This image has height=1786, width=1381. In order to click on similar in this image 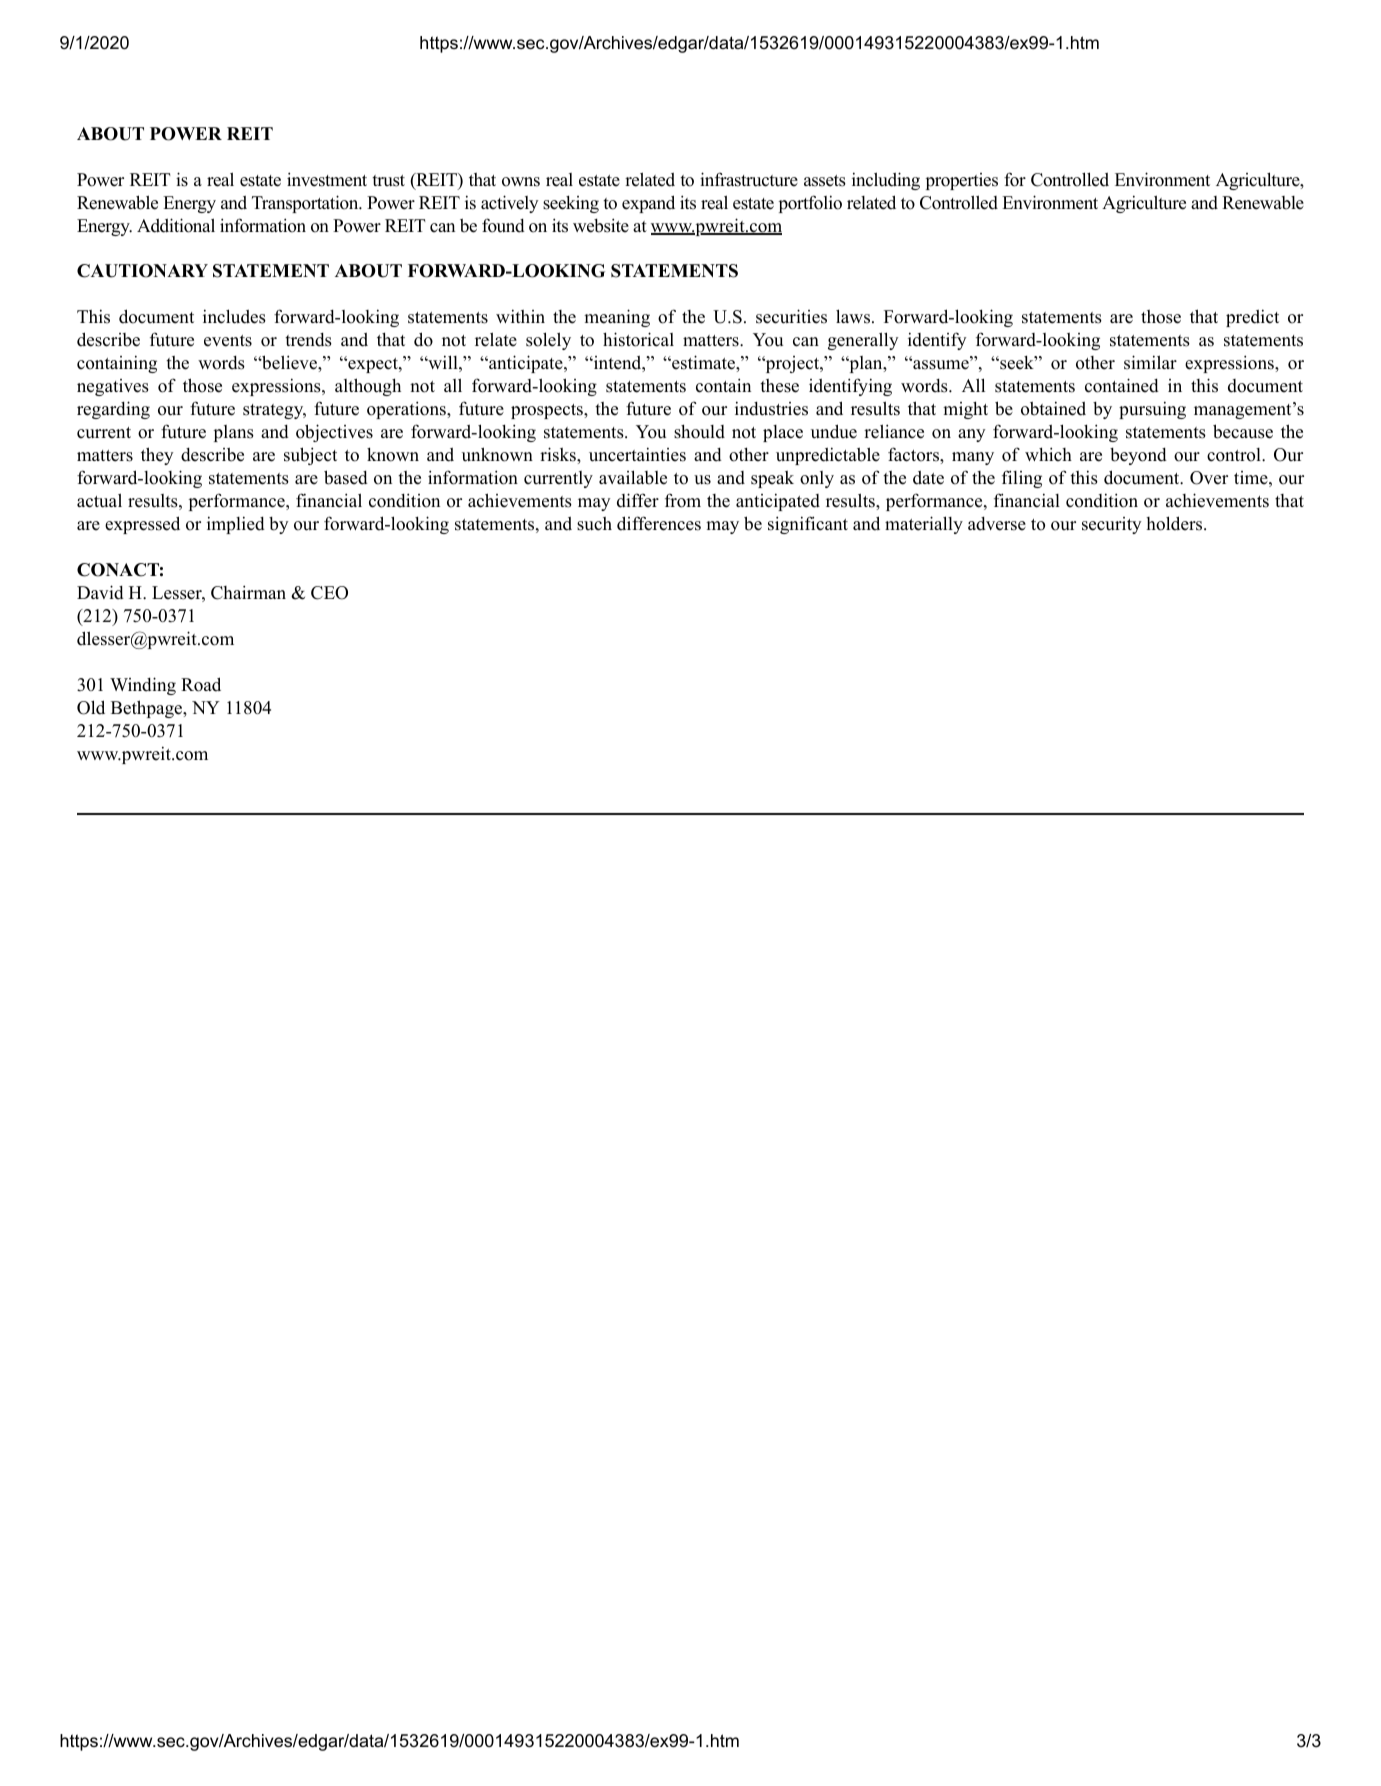, I will do `click(1150, 362)`.
